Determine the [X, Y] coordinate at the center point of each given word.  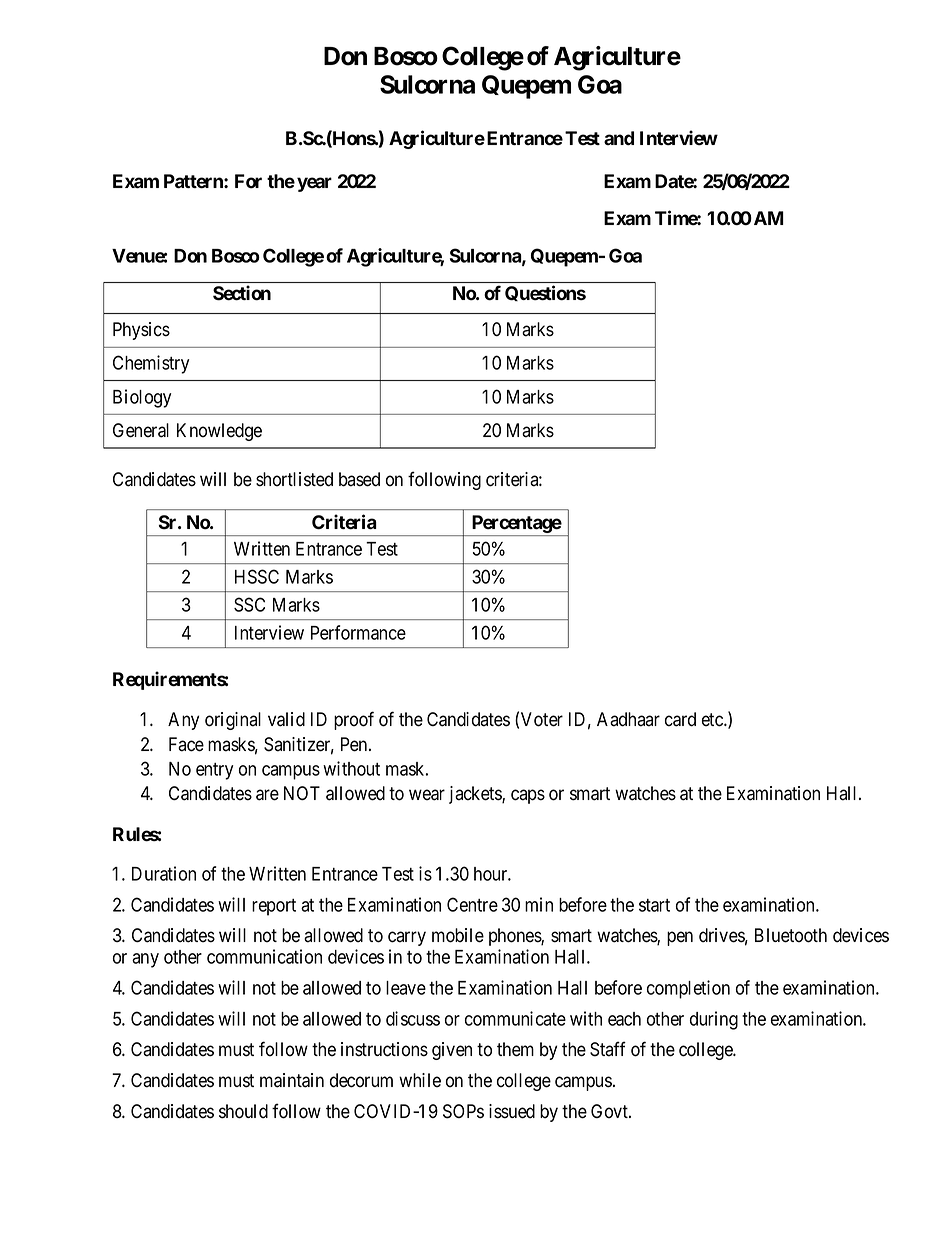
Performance [358, 632]
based [359, 479]
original [233, 721]
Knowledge [219, 432]
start [654, 905]
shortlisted [294, 479]
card [680, 719]
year [314, 184]
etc [713, 720]
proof [354, 720]
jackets [476, 795]
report [274, 907]
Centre [472, 904]
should [243, 1111]
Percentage [517, 524]
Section [242, 293]
